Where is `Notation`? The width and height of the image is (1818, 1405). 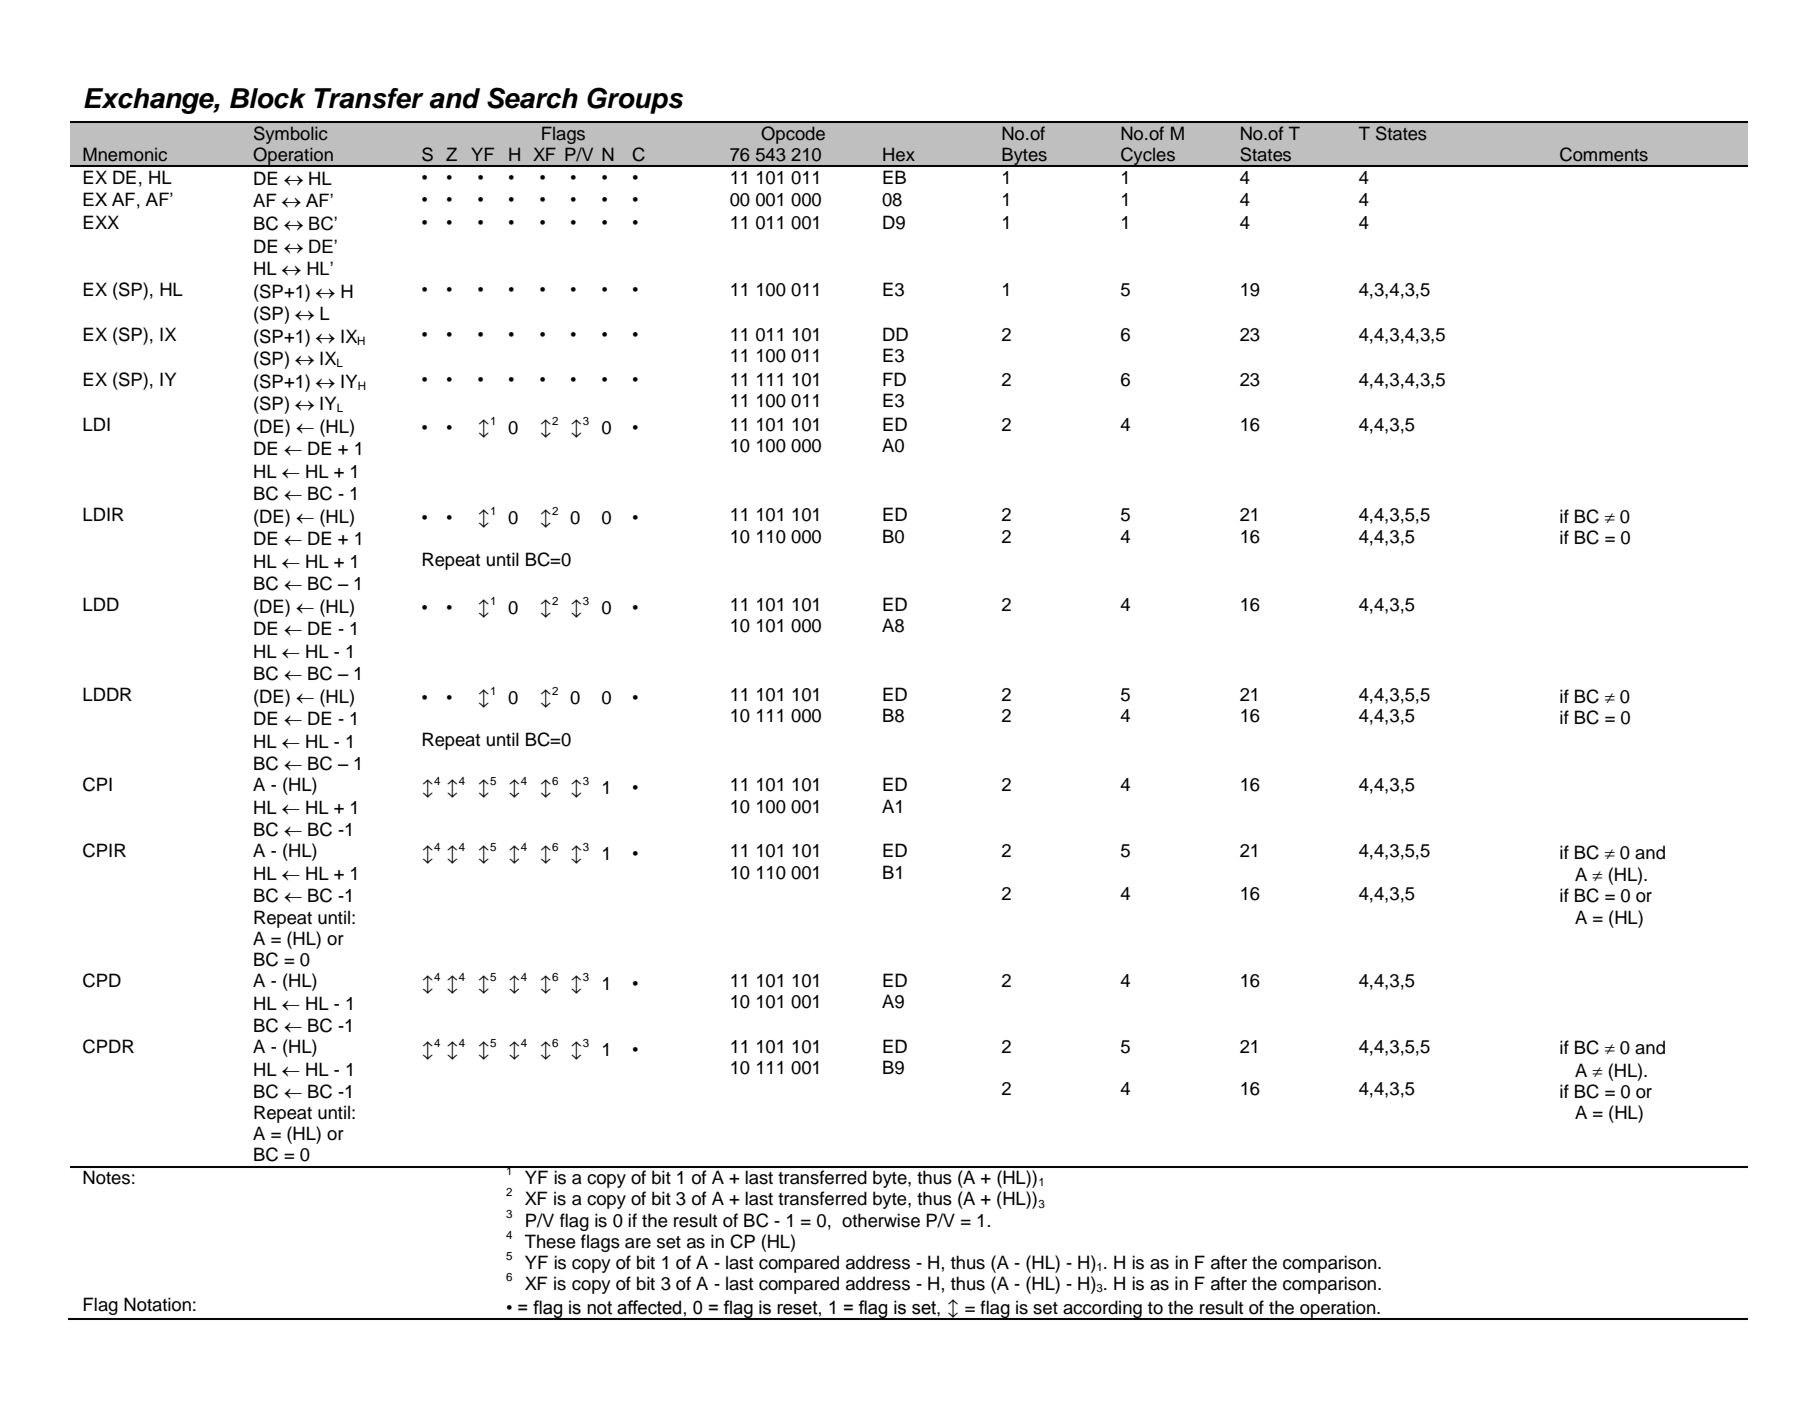 Notation is located at coordinates (157, 1304).
